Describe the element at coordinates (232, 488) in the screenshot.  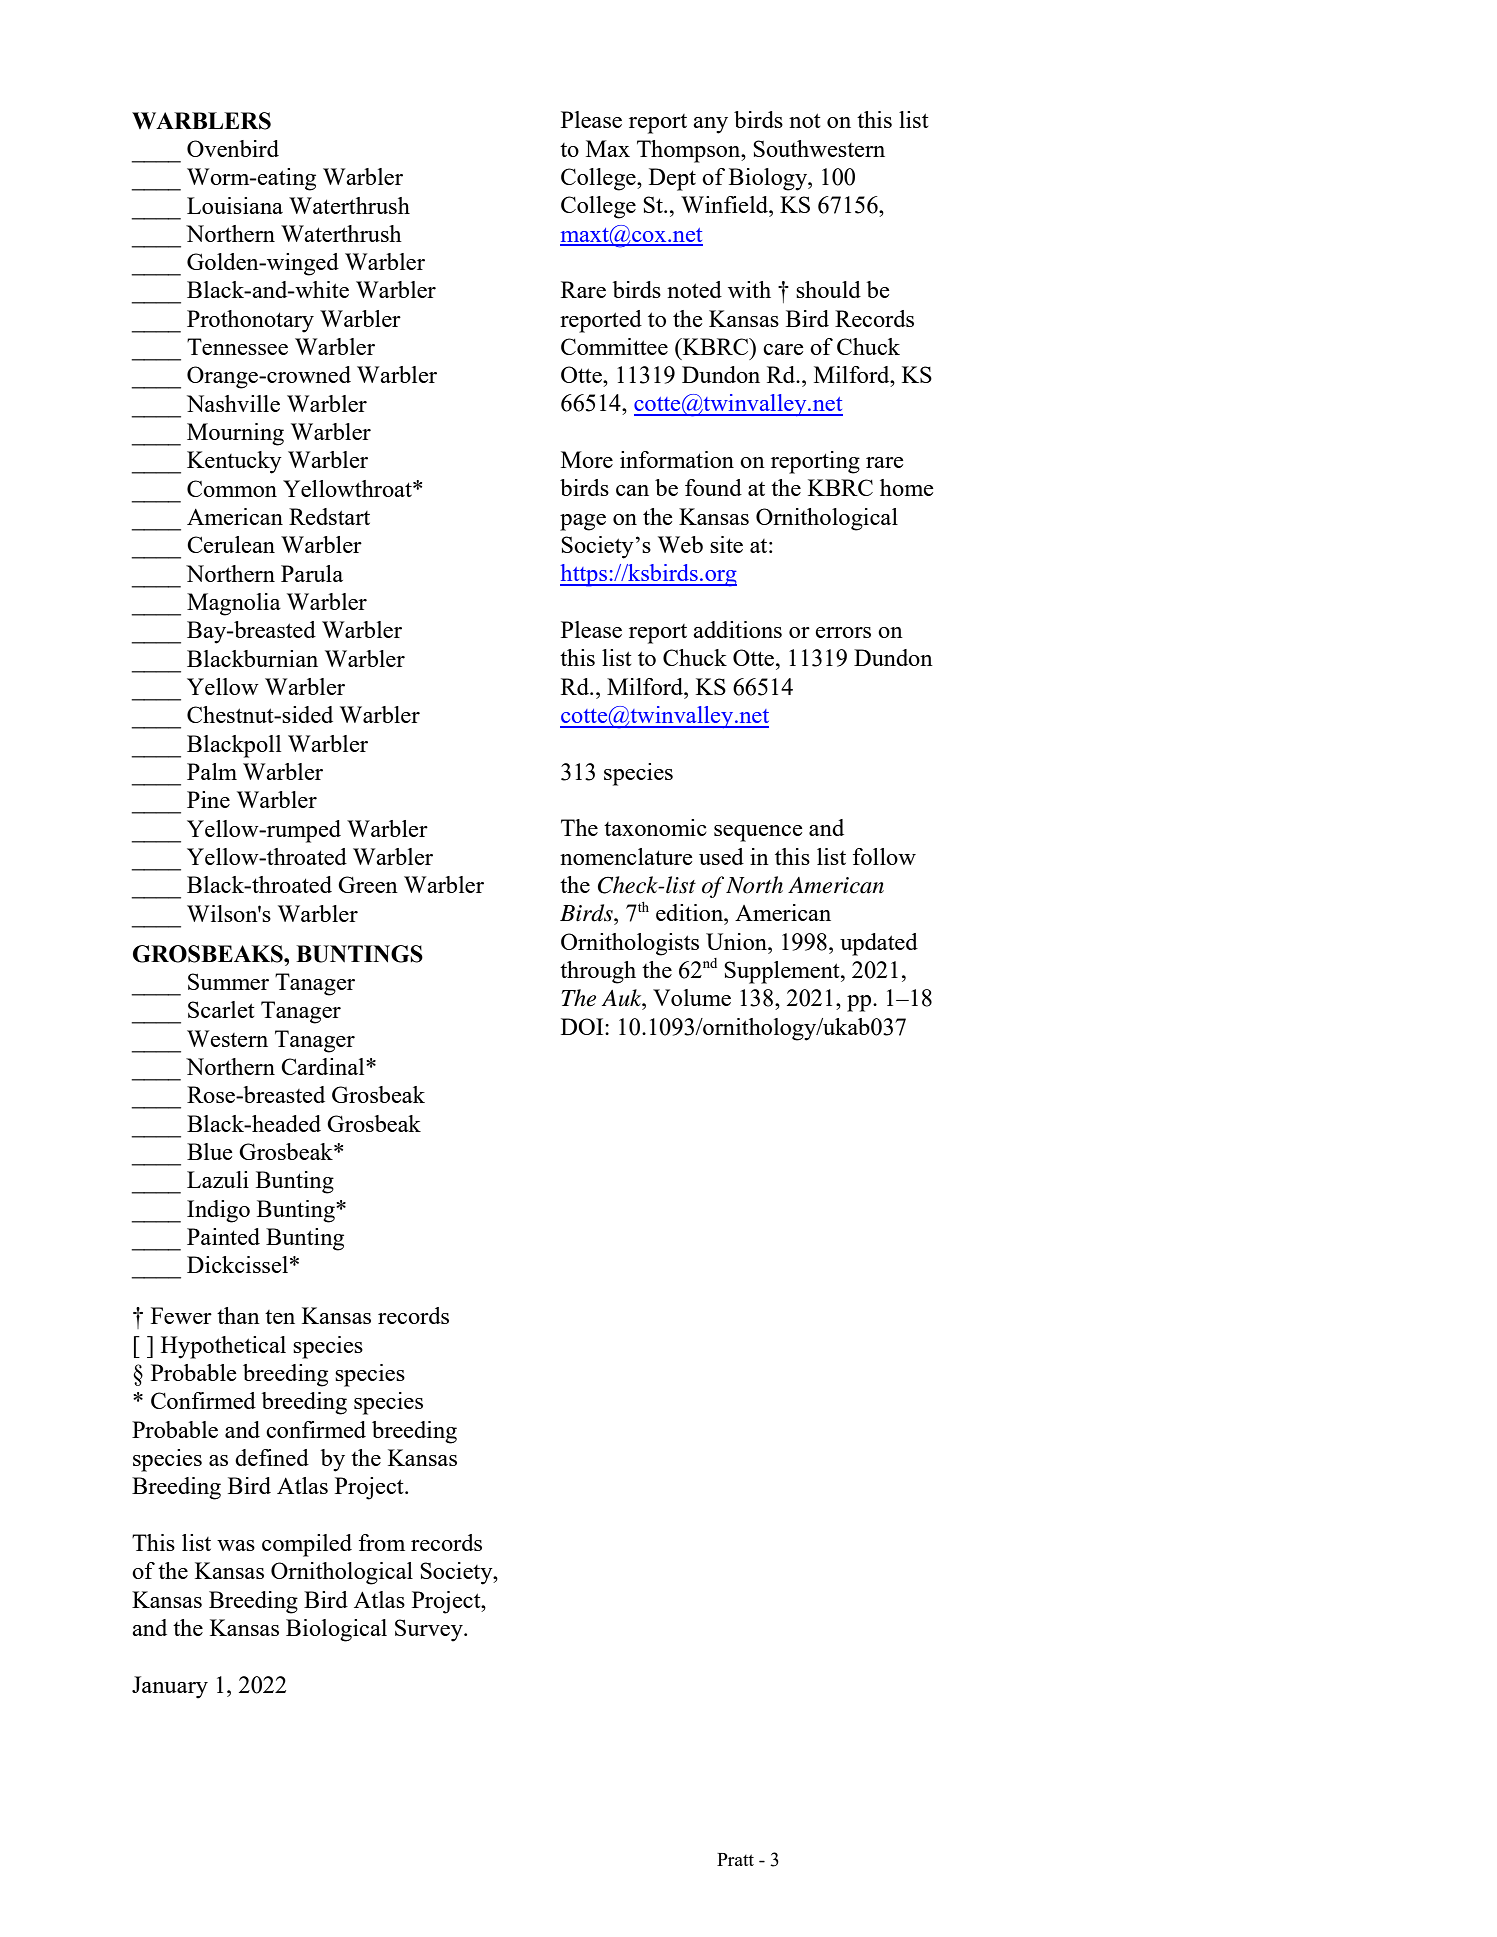
I see `Common` at that location.
